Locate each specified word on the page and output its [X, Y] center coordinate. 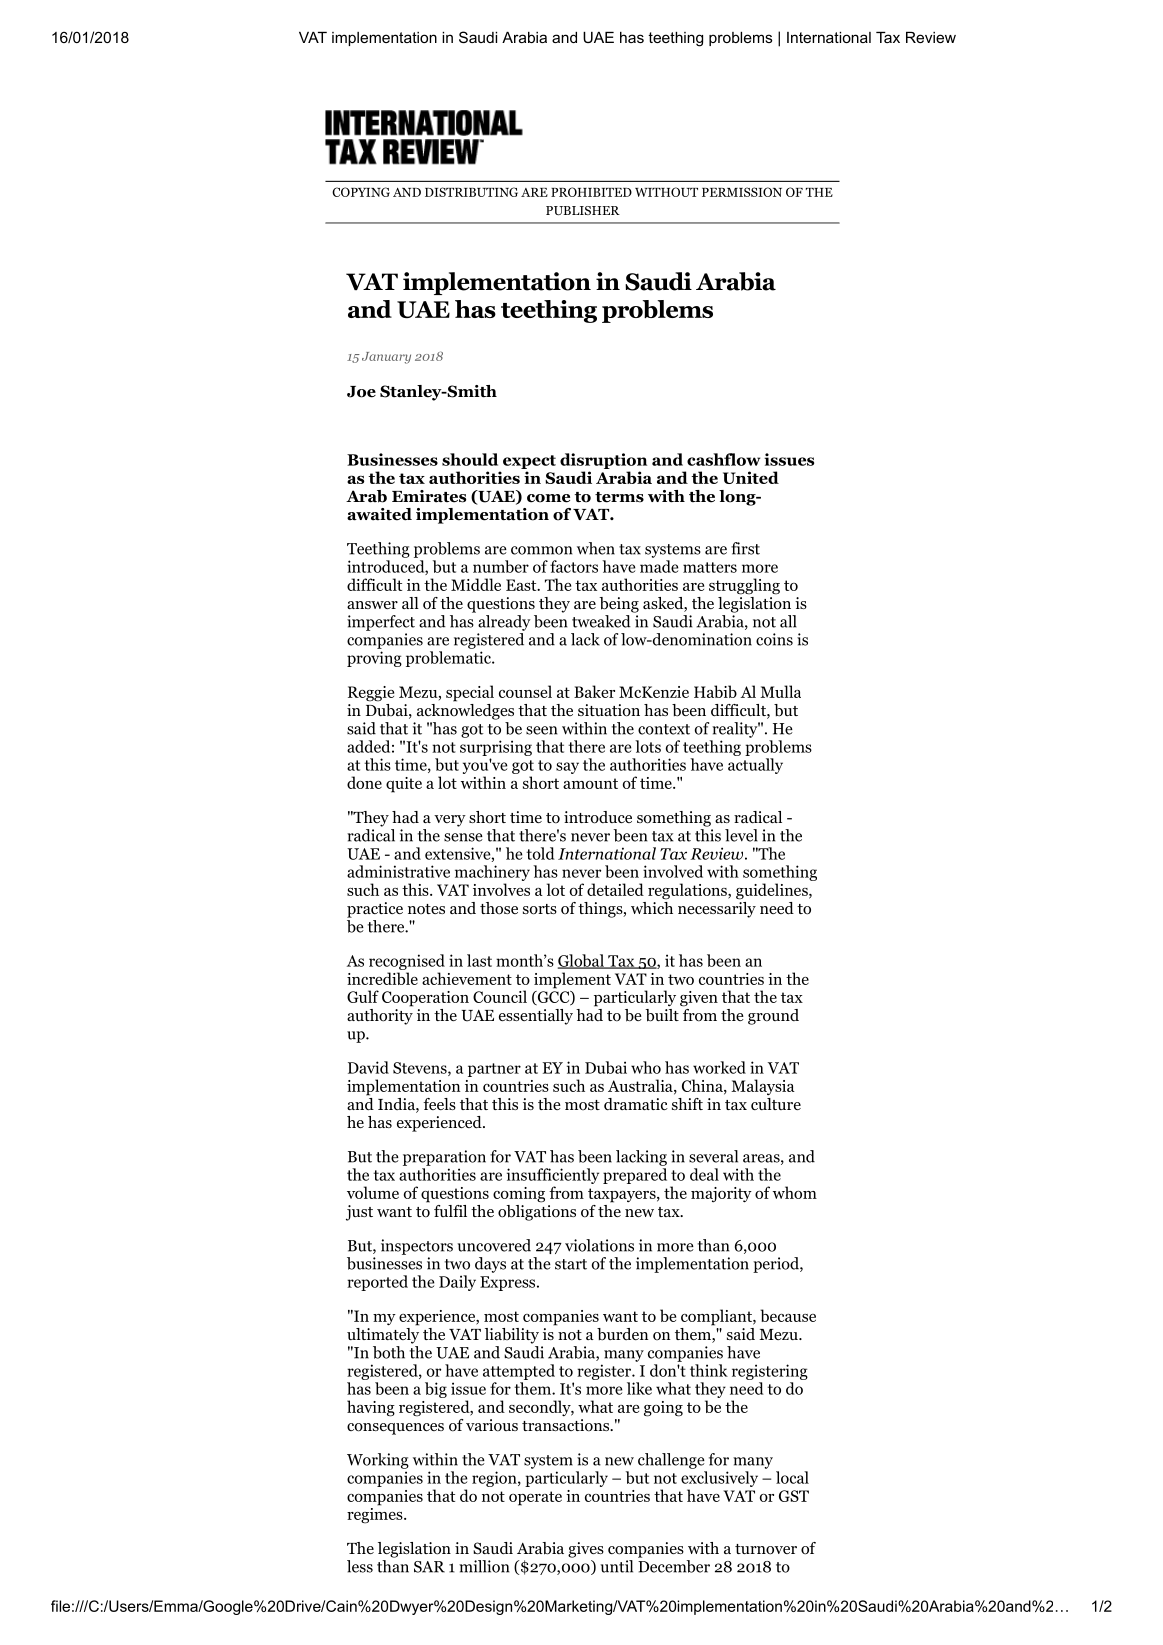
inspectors [417, 1247]
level [741, 835]
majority [721, 1195]
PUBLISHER [583, 210]
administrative [398, 871]
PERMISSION [742, 192]
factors [574, 566]
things [601, 910]
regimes [376, 1514]
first [745, 548]
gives [586, 1550]
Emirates [429, 496]
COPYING [361, 192]
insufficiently [553, 1176]
